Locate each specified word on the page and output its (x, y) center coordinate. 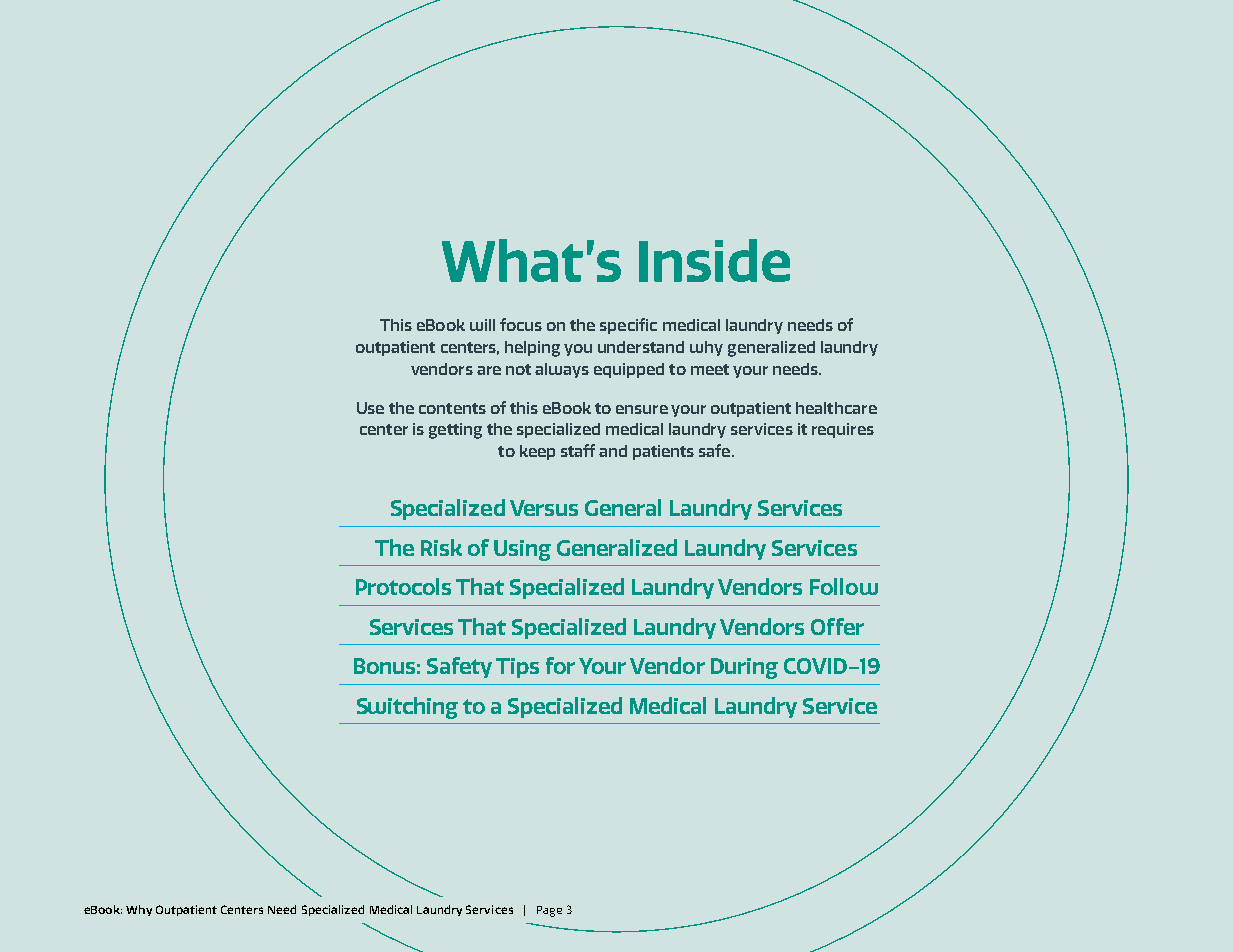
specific (628, 326)
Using (522, 550)
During (744, 668)
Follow (844, 586)
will (482, 325)
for (560, 665)
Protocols (403, 586)
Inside (714, 260)
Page (549, 911)
